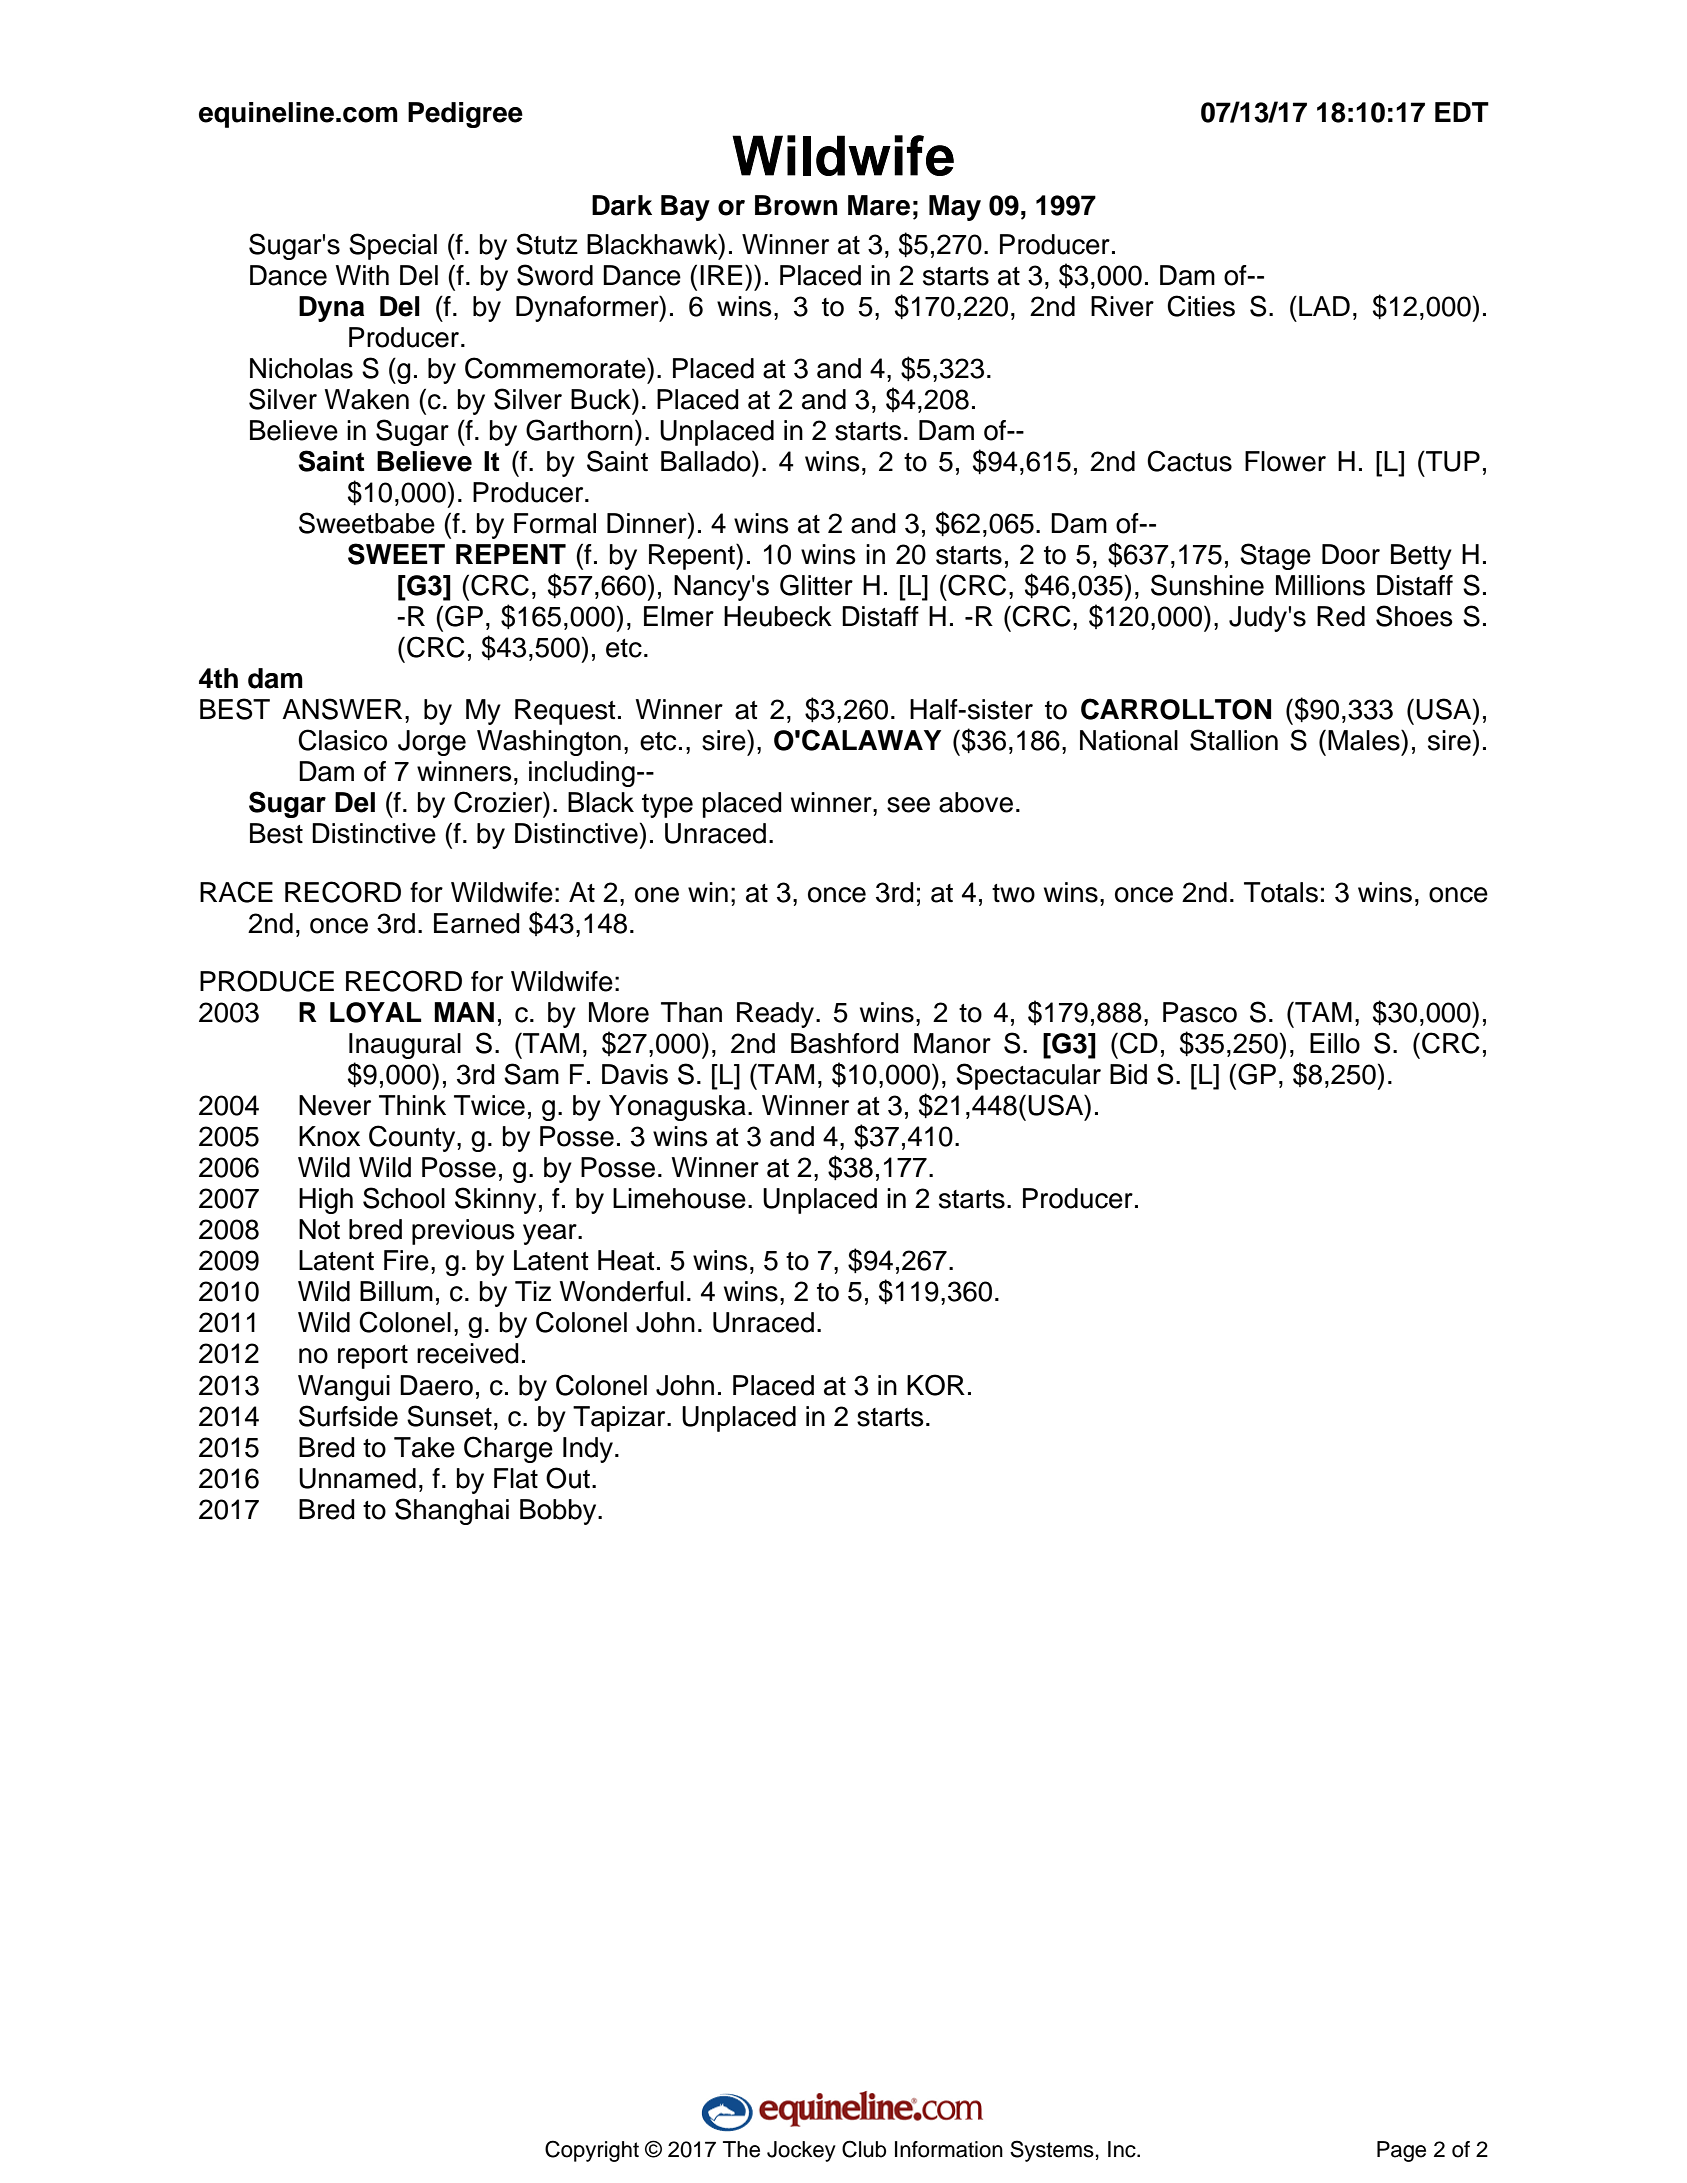 The height and width of the screenshot is (2183, 1687). Describe the element at coordinates (592, 2151) in the screenshot. I see `Copyright` at that location.
